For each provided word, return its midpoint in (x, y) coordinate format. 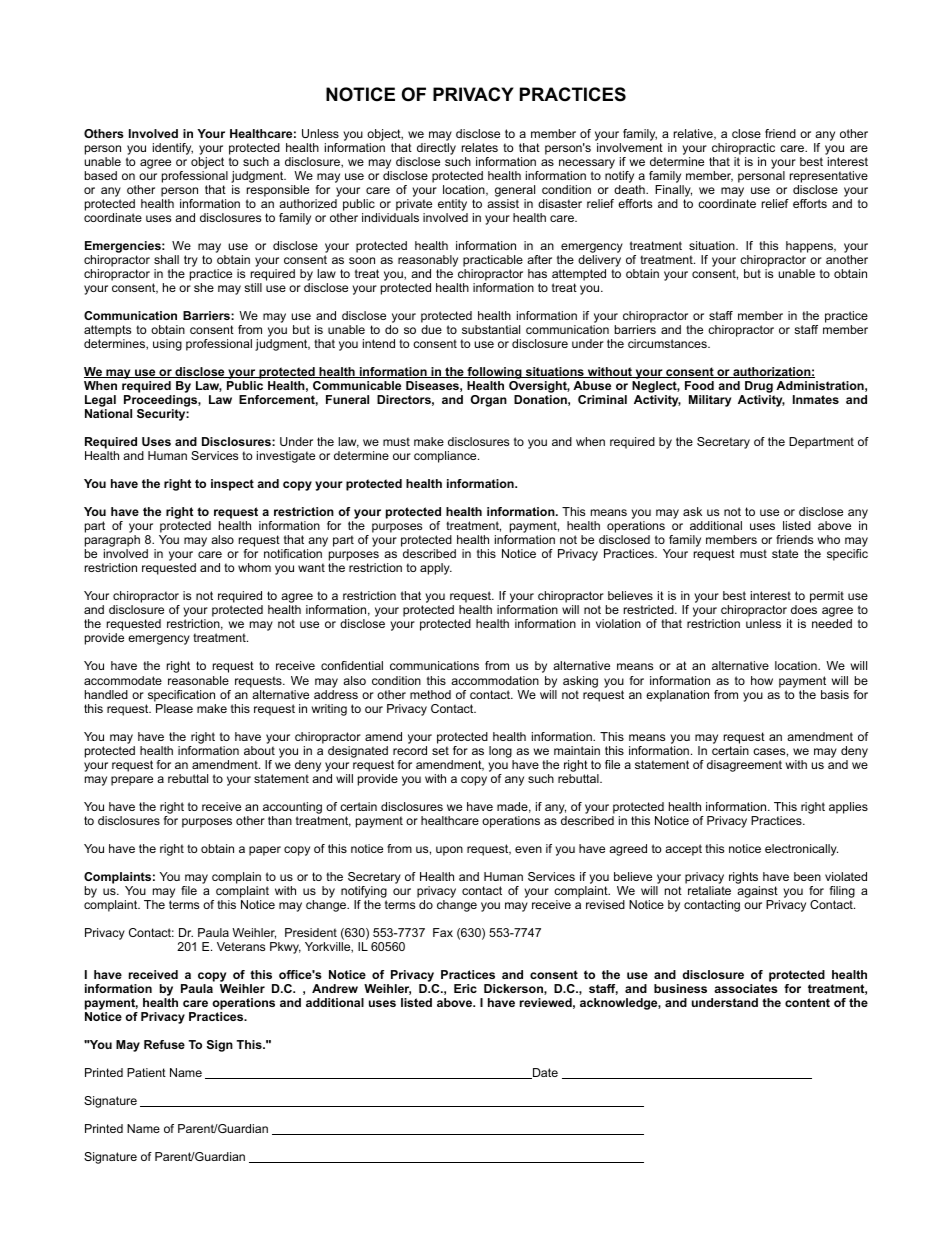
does (804, 609)
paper (265, 851)
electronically (801, 850)
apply (436, 569)
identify (173, 149)
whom (254, 567)
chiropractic (742, 150)
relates (480, 147)
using (167, 345)
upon (449, 851)
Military (710, 401)
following (494, 374)
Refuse (164, 1044)
